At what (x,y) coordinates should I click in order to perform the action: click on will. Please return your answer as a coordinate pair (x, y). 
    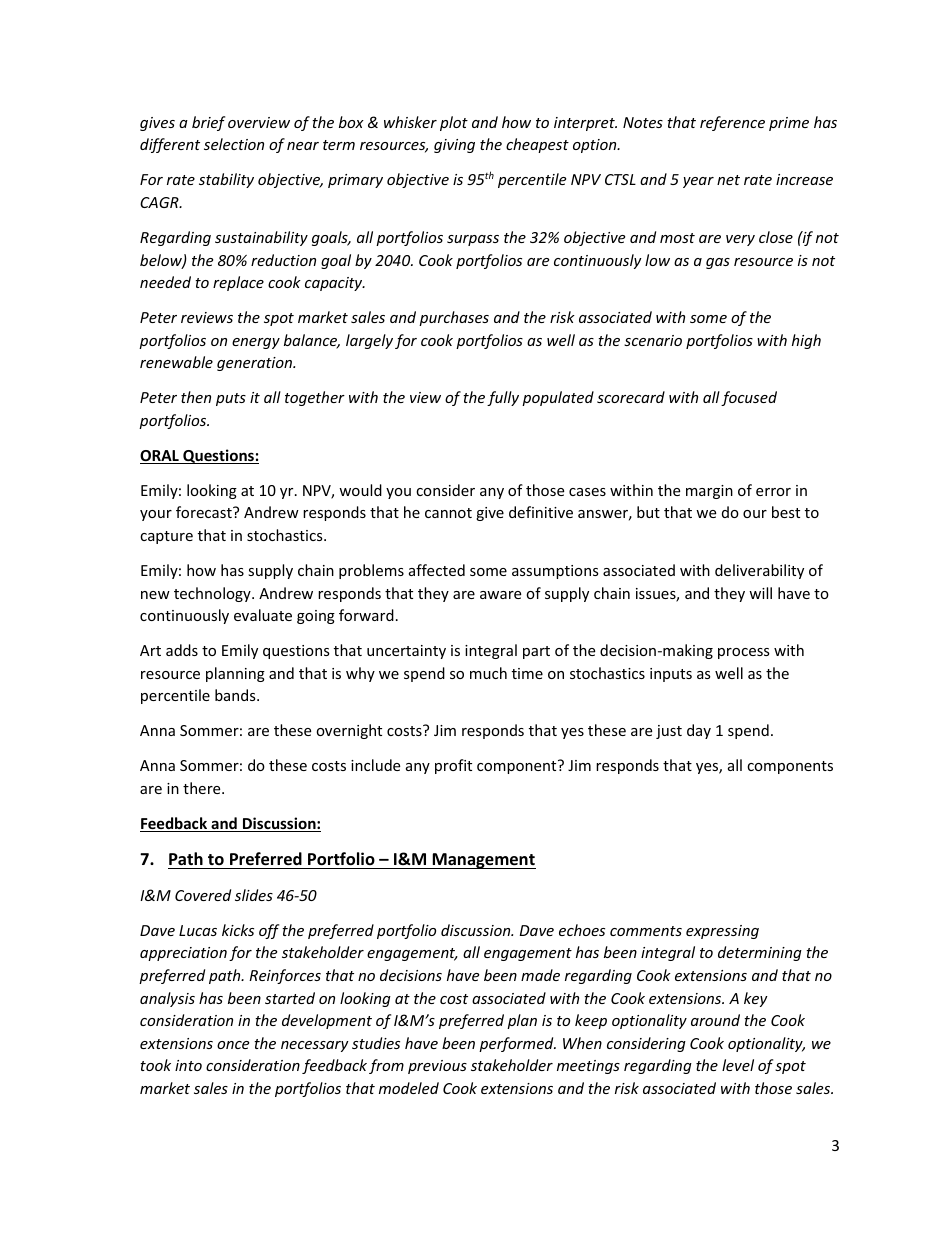
    Looking at the image, I should click on (760, 593).
